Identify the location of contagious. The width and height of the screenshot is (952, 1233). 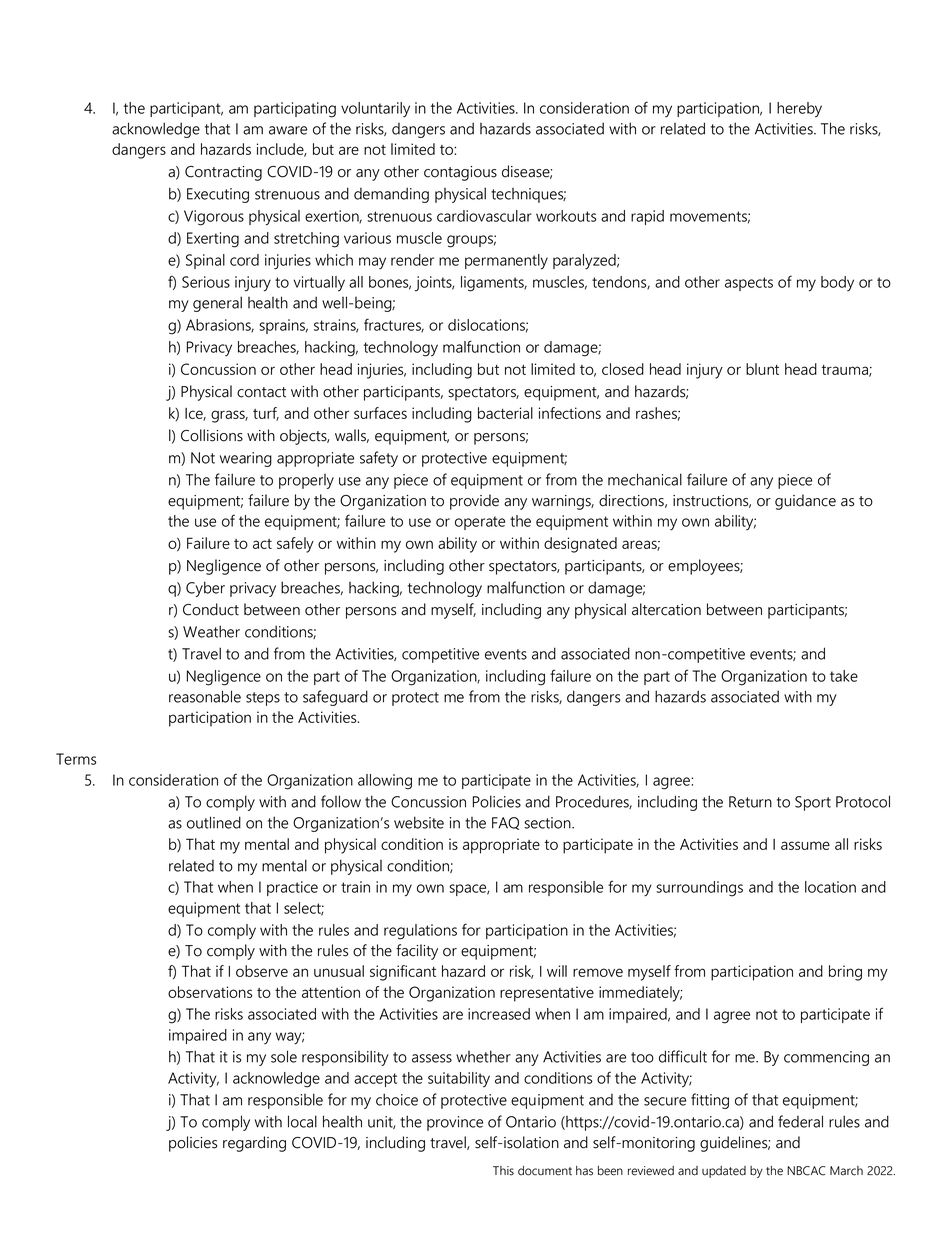
(460, 173).
